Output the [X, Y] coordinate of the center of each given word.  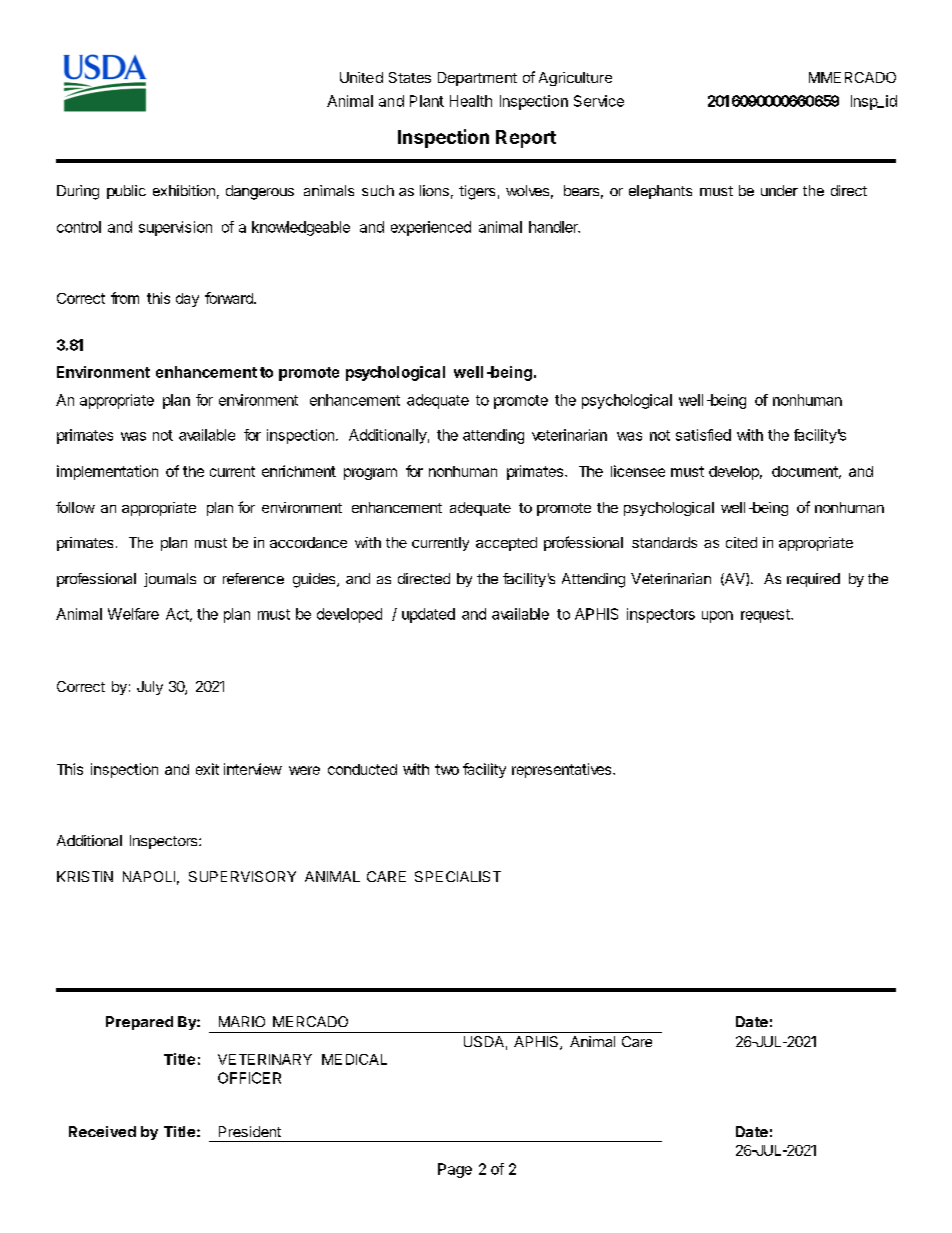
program [370, 474]
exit [207, 769]
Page [455, 1170]
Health [471, 101]
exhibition [184, 190]
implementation [107, 472]
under [779, 190]
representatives [563, 770]
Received [102, 1131]
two [447, 769]
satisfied [703, 435]
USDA [484, 1041]
